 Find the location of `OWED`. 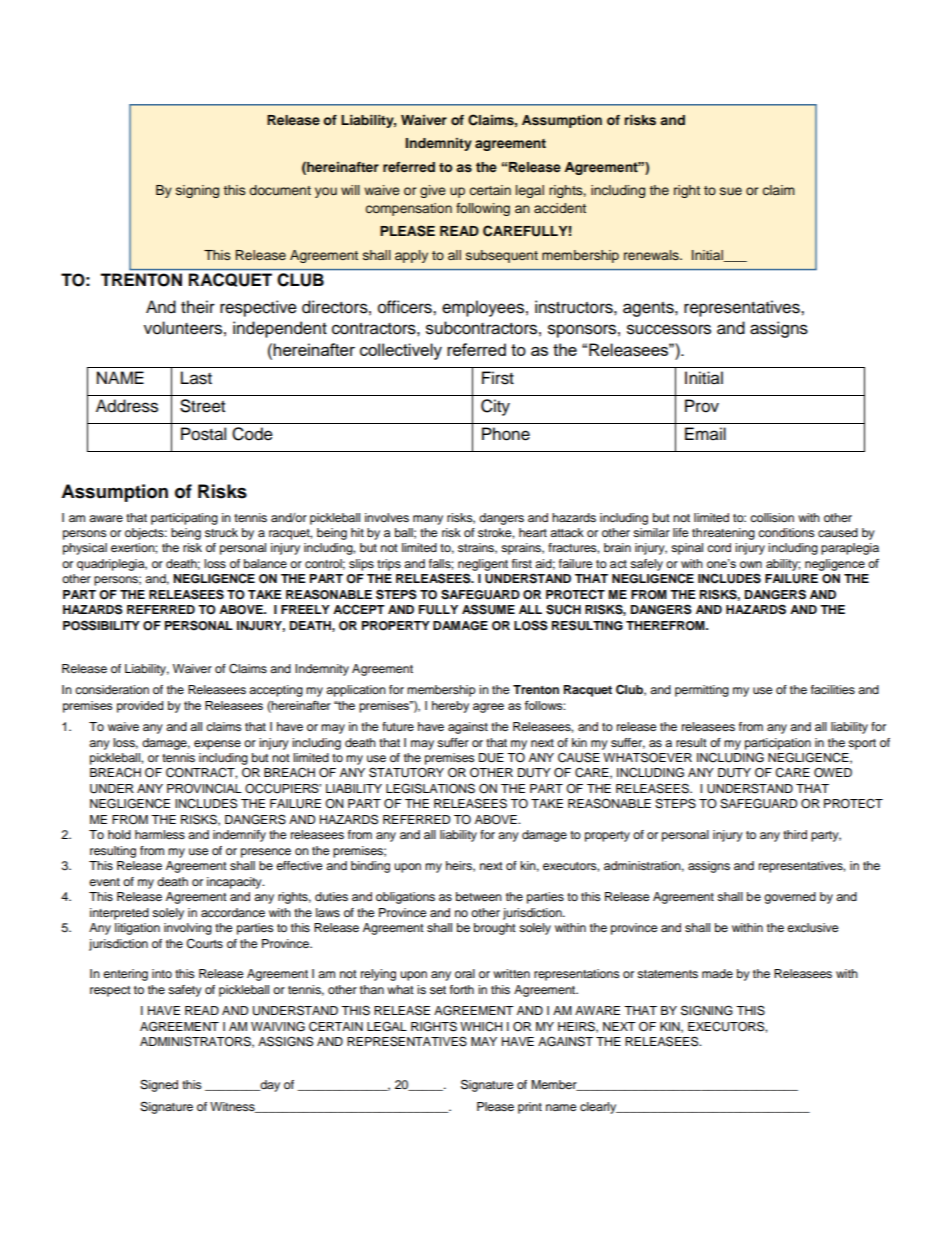

OWED is located at coordinates (833, 773).
